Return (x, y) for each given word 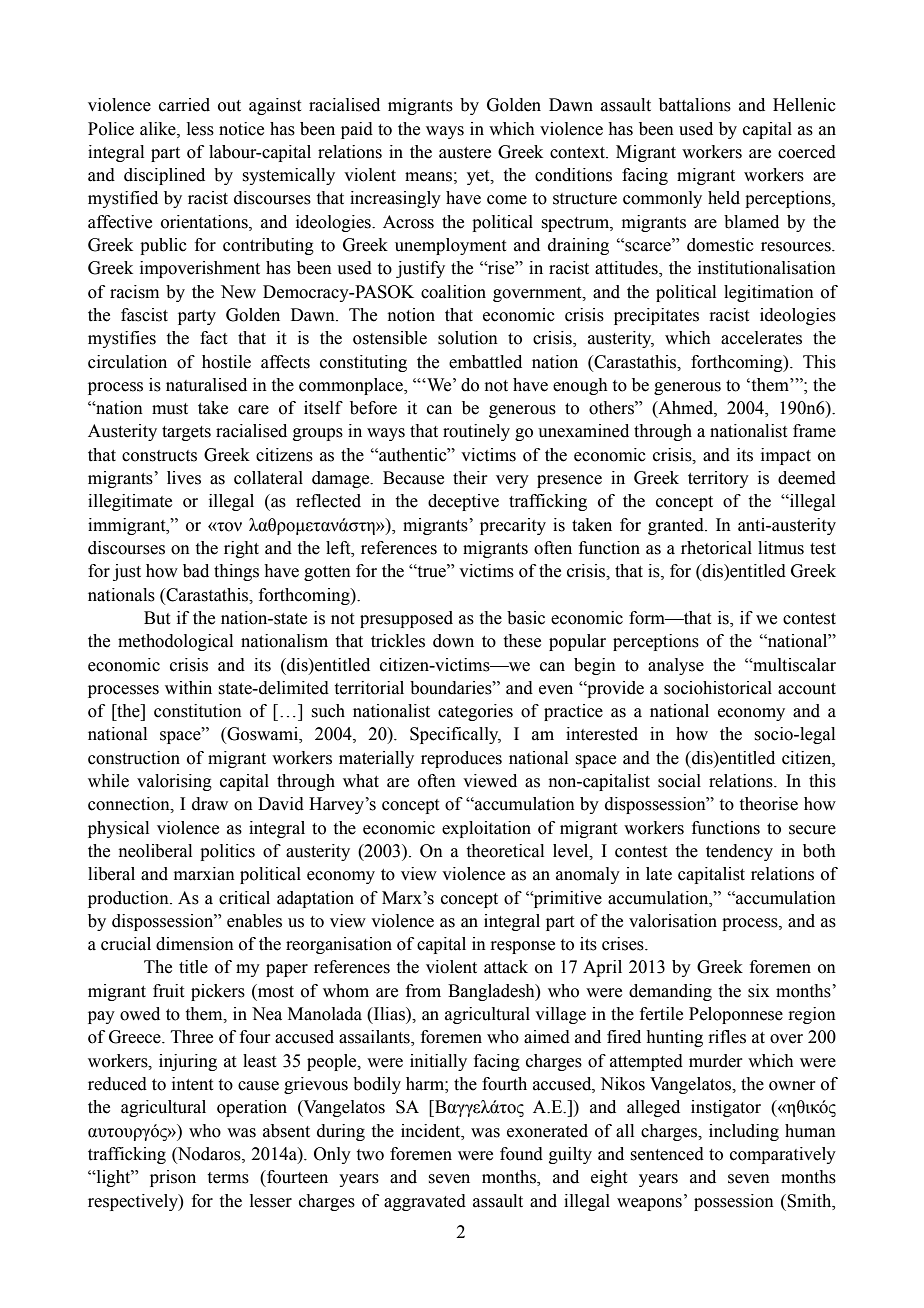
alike (159, 129)
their (470, 478)
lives (184, 478)
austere (465, 153)
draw (210, 804)
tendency (739, 852)
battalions (695, 105)
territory (718, 479)
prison (173, 1178)
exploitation (486, 829)
